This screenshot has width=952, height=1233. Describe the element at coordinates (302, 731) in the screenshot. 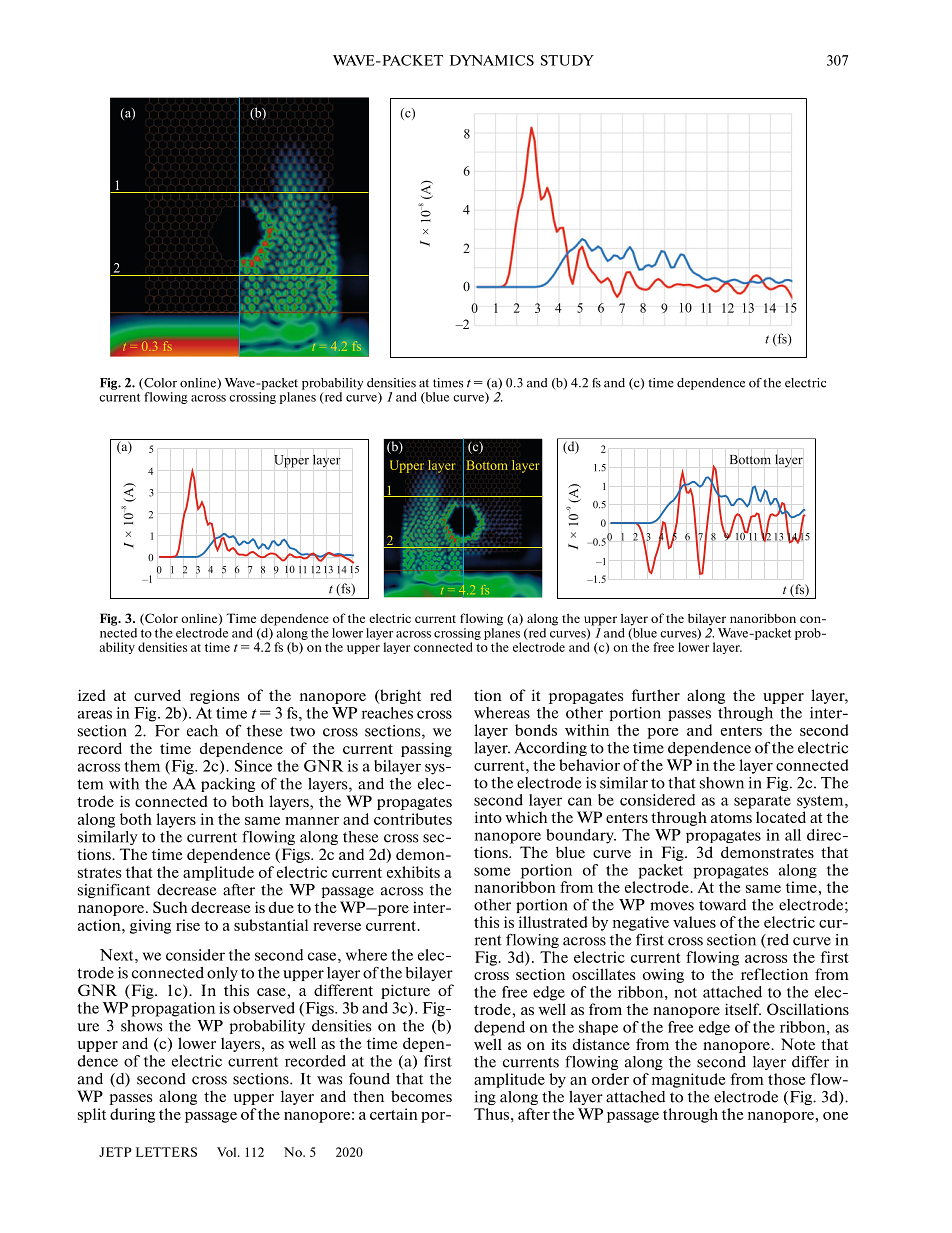

I see `two` at that location.
